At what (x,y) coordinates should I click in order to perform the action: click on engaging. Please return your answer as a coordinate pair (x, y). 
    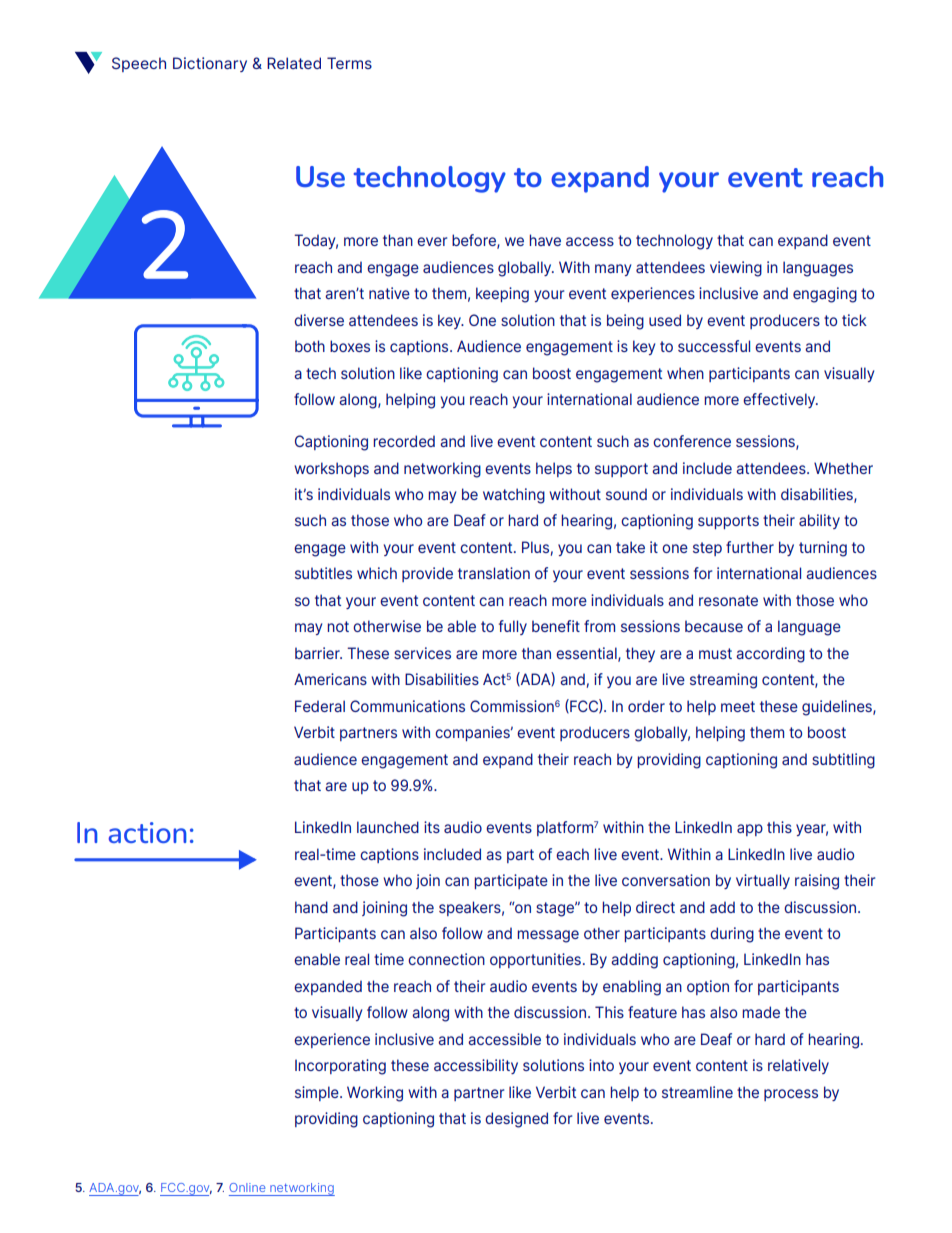
    Looking at the image, I should click on (825, 295).
